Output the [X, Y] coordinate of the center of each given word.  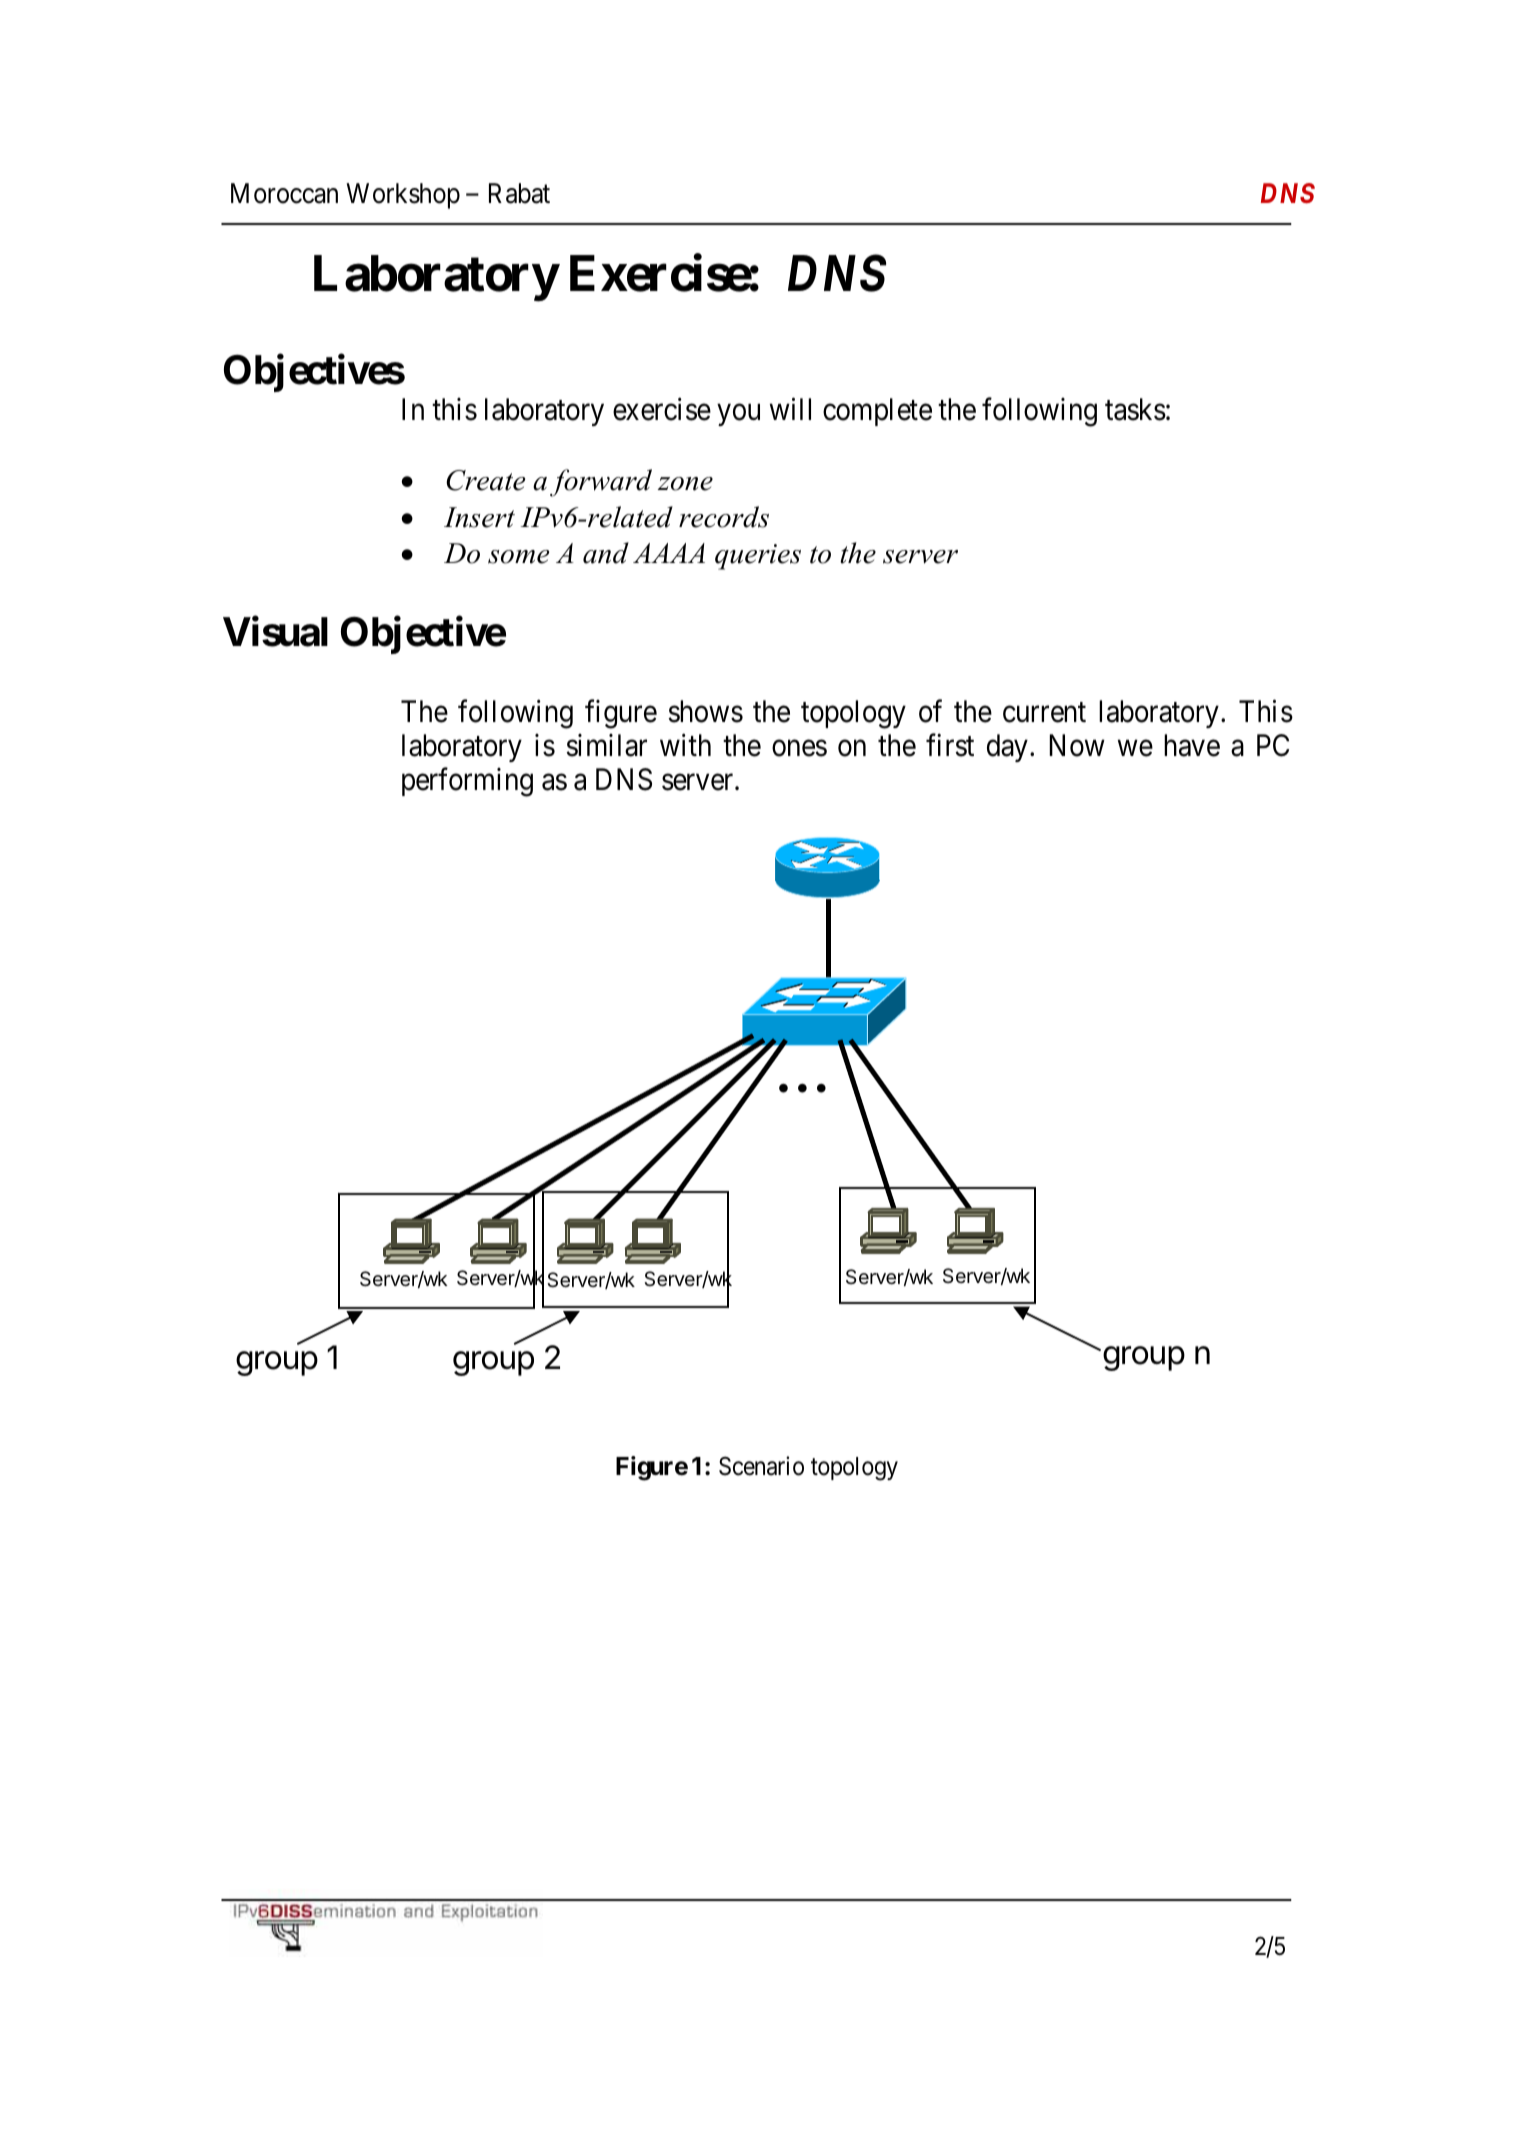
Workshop [403, 196]
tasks [1135, 409]
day [1007, 748]
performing [467, 782]
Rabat [519, 193]
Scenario [761, 1466]
